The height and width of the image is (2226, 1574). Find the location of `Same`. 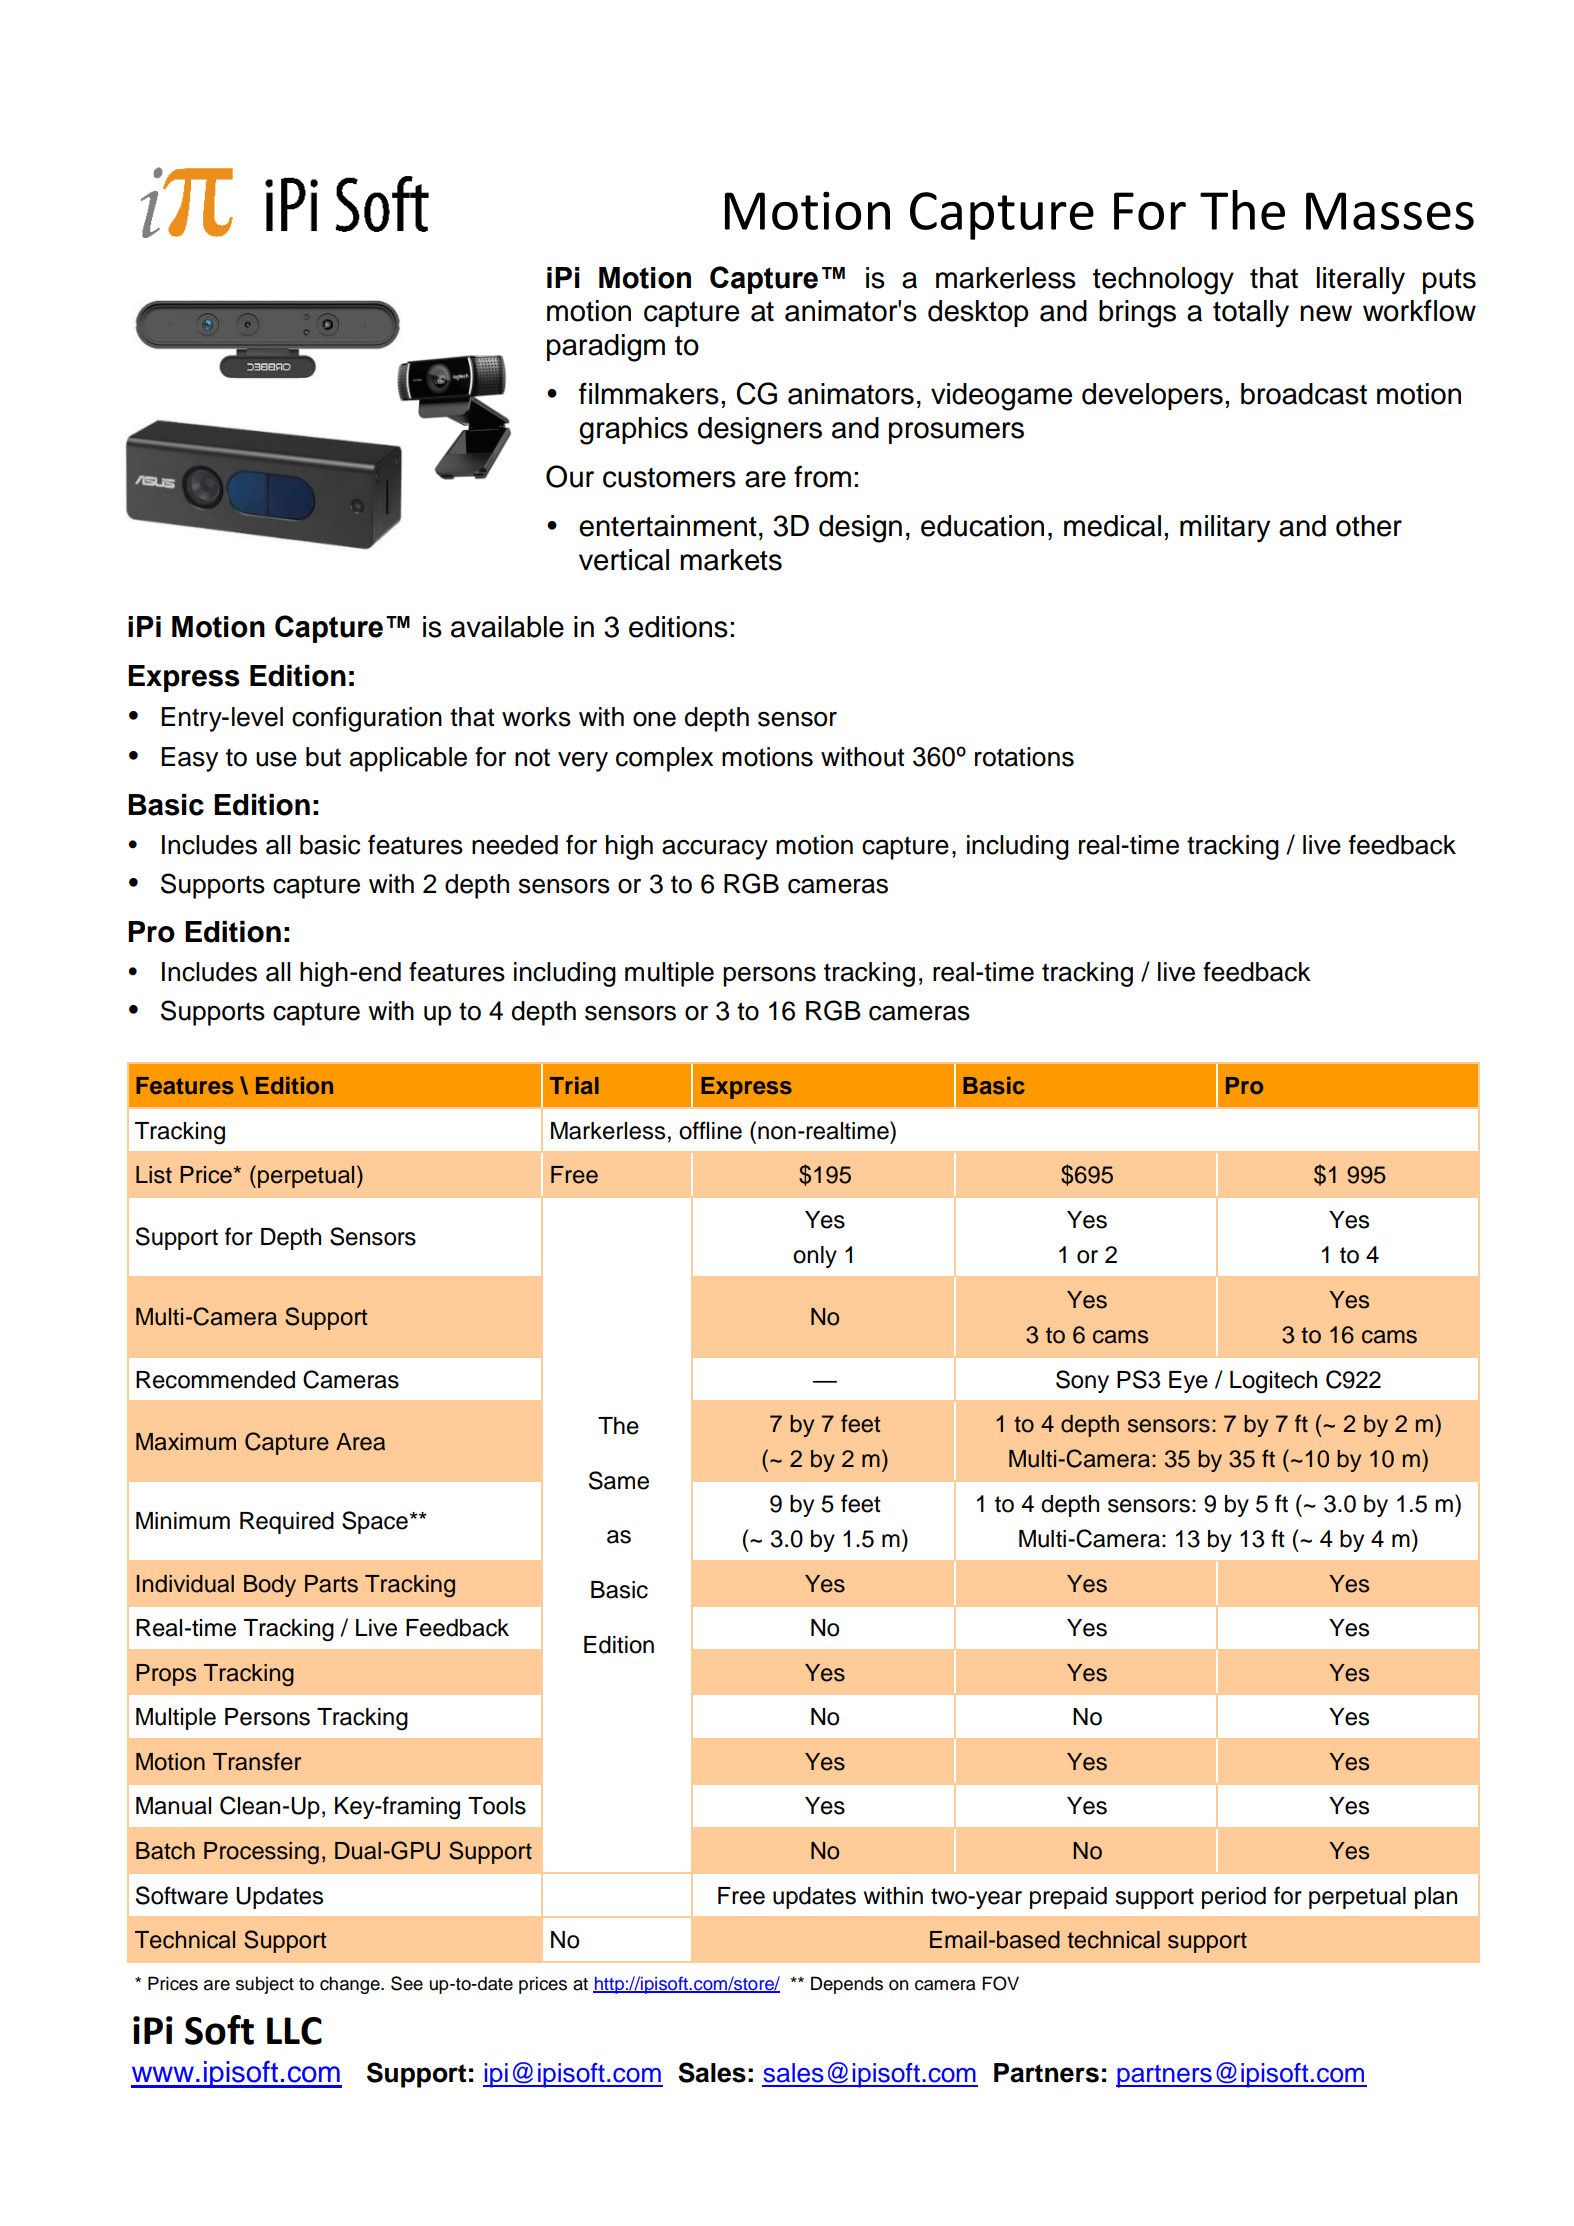

Same is located at coordinates (619, 1480).
